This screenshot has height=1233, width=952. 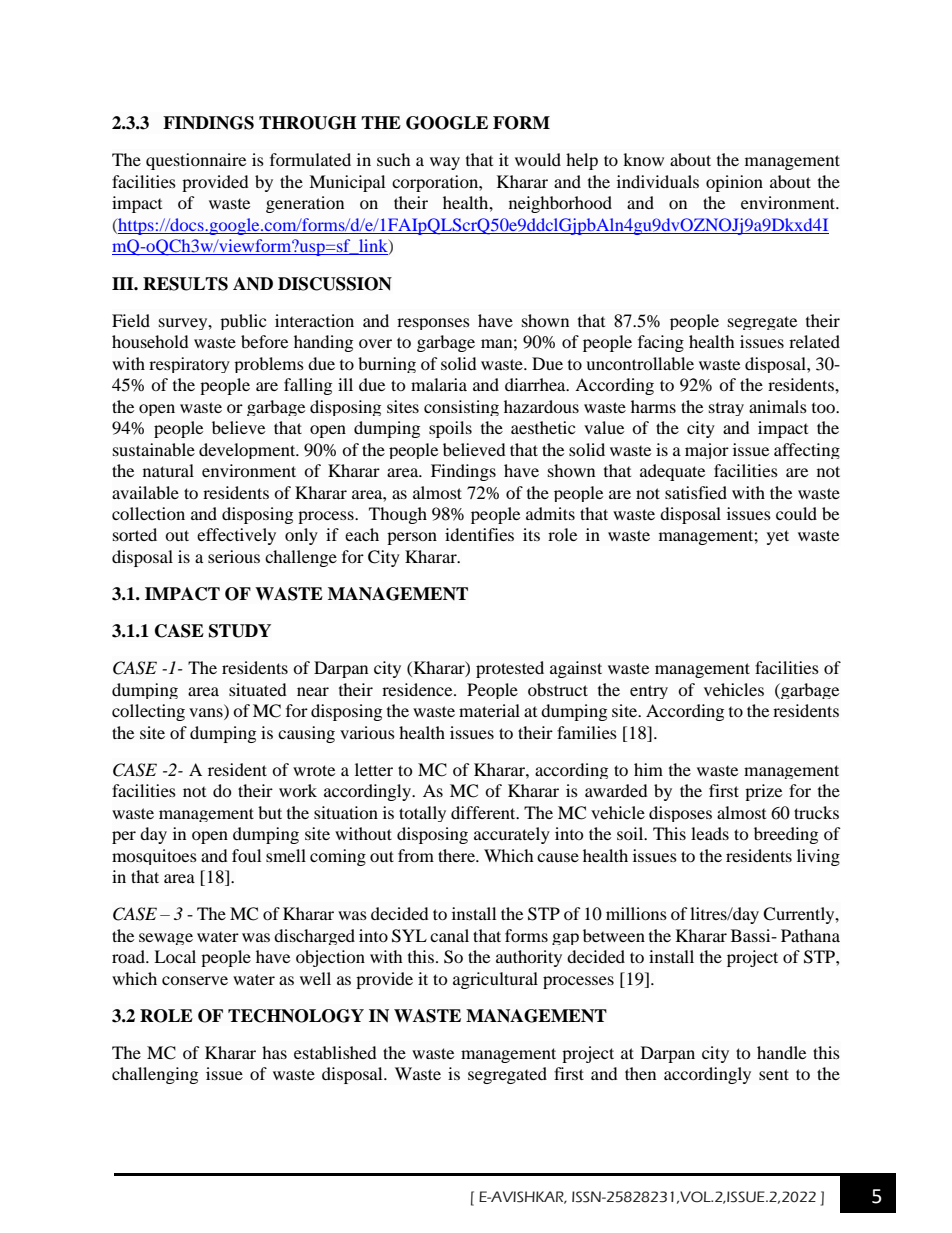 What do you see at coordinates (274, 1052) in the screenshot?
I see `has` at bounding box center [274, 1052].
